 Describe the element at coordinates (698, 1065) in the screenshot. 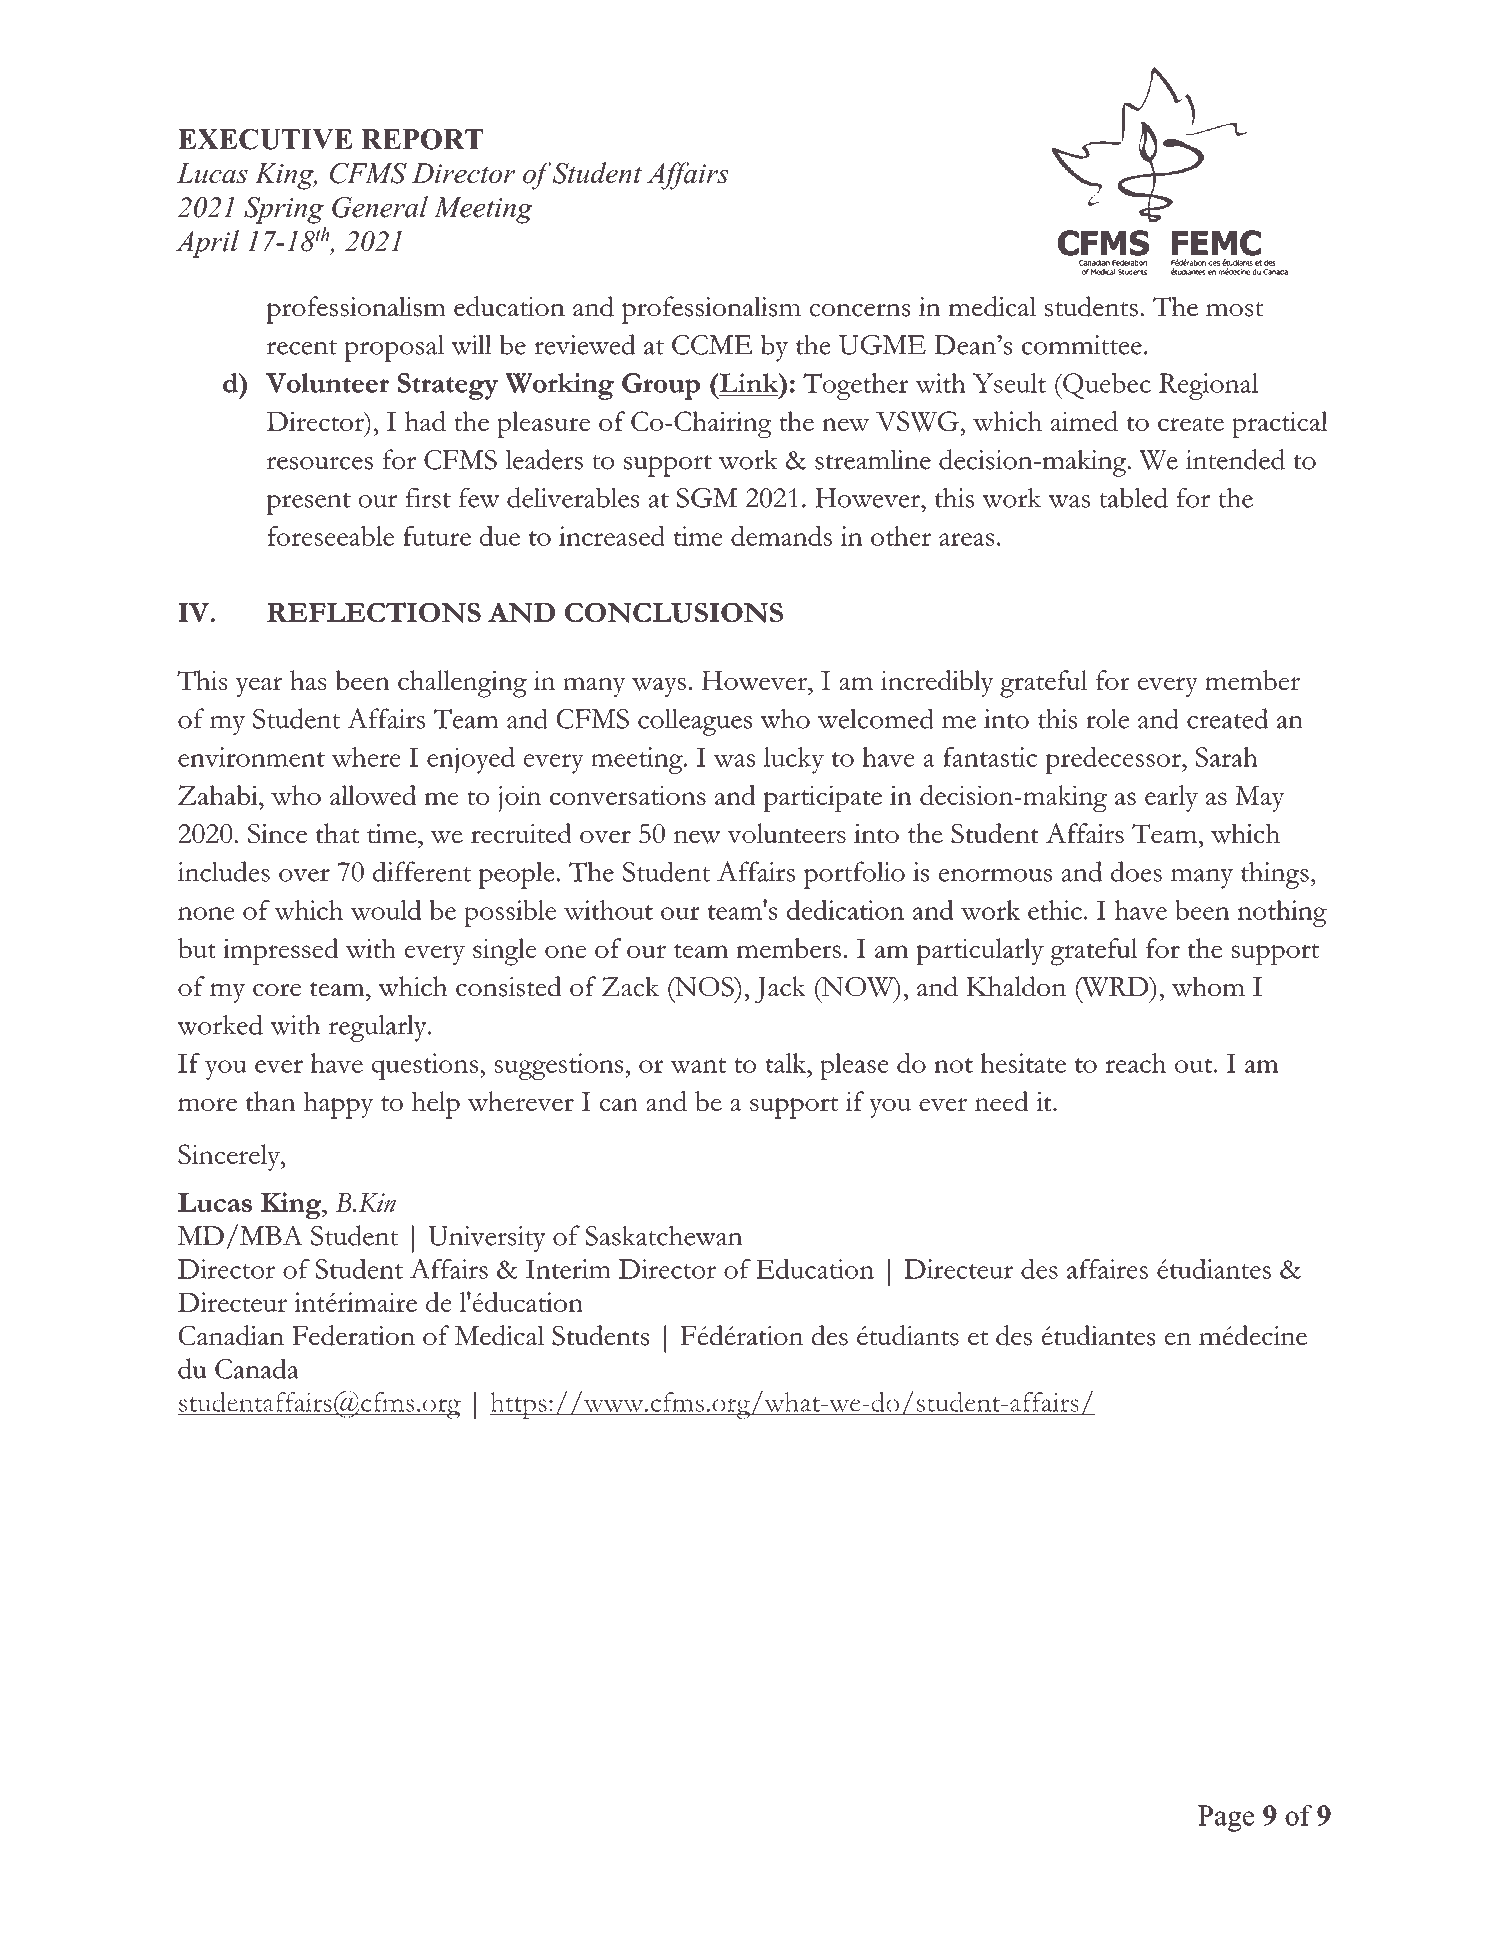

I see `want` at that location.
